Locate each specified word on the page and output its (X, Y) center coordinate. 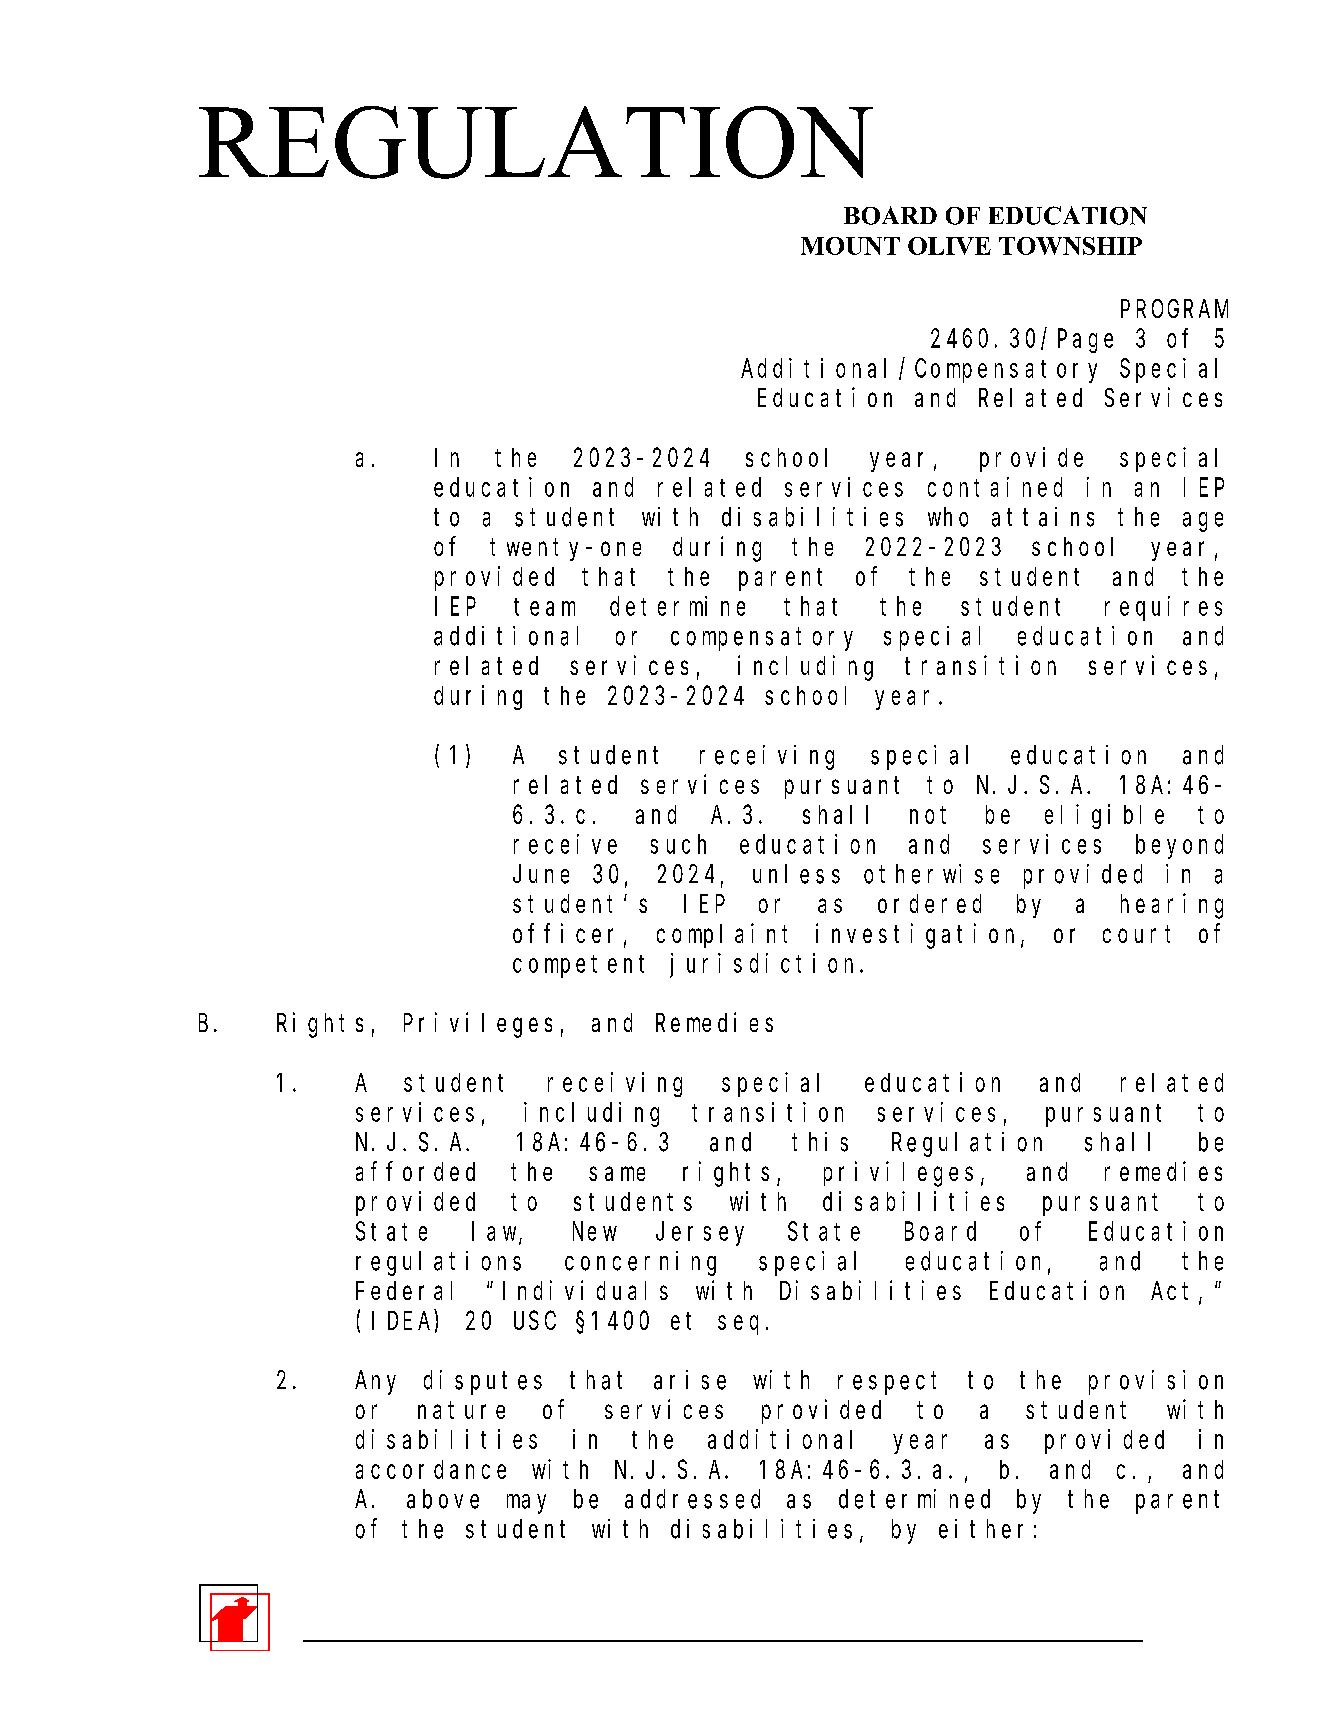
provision (1156, 1382)
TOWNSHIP (1070, 246)
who (948, 517)
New (595, 1232)
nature (461, 1410)
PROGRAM (1174, 309)
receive (565, 844)
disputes (483, 1382)
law (496, 1232)
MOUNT (850, 246)
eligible (1104, 816)
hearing (1172, 906)
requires (1163, 608)
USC (535, 1321)
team (544, 607)
